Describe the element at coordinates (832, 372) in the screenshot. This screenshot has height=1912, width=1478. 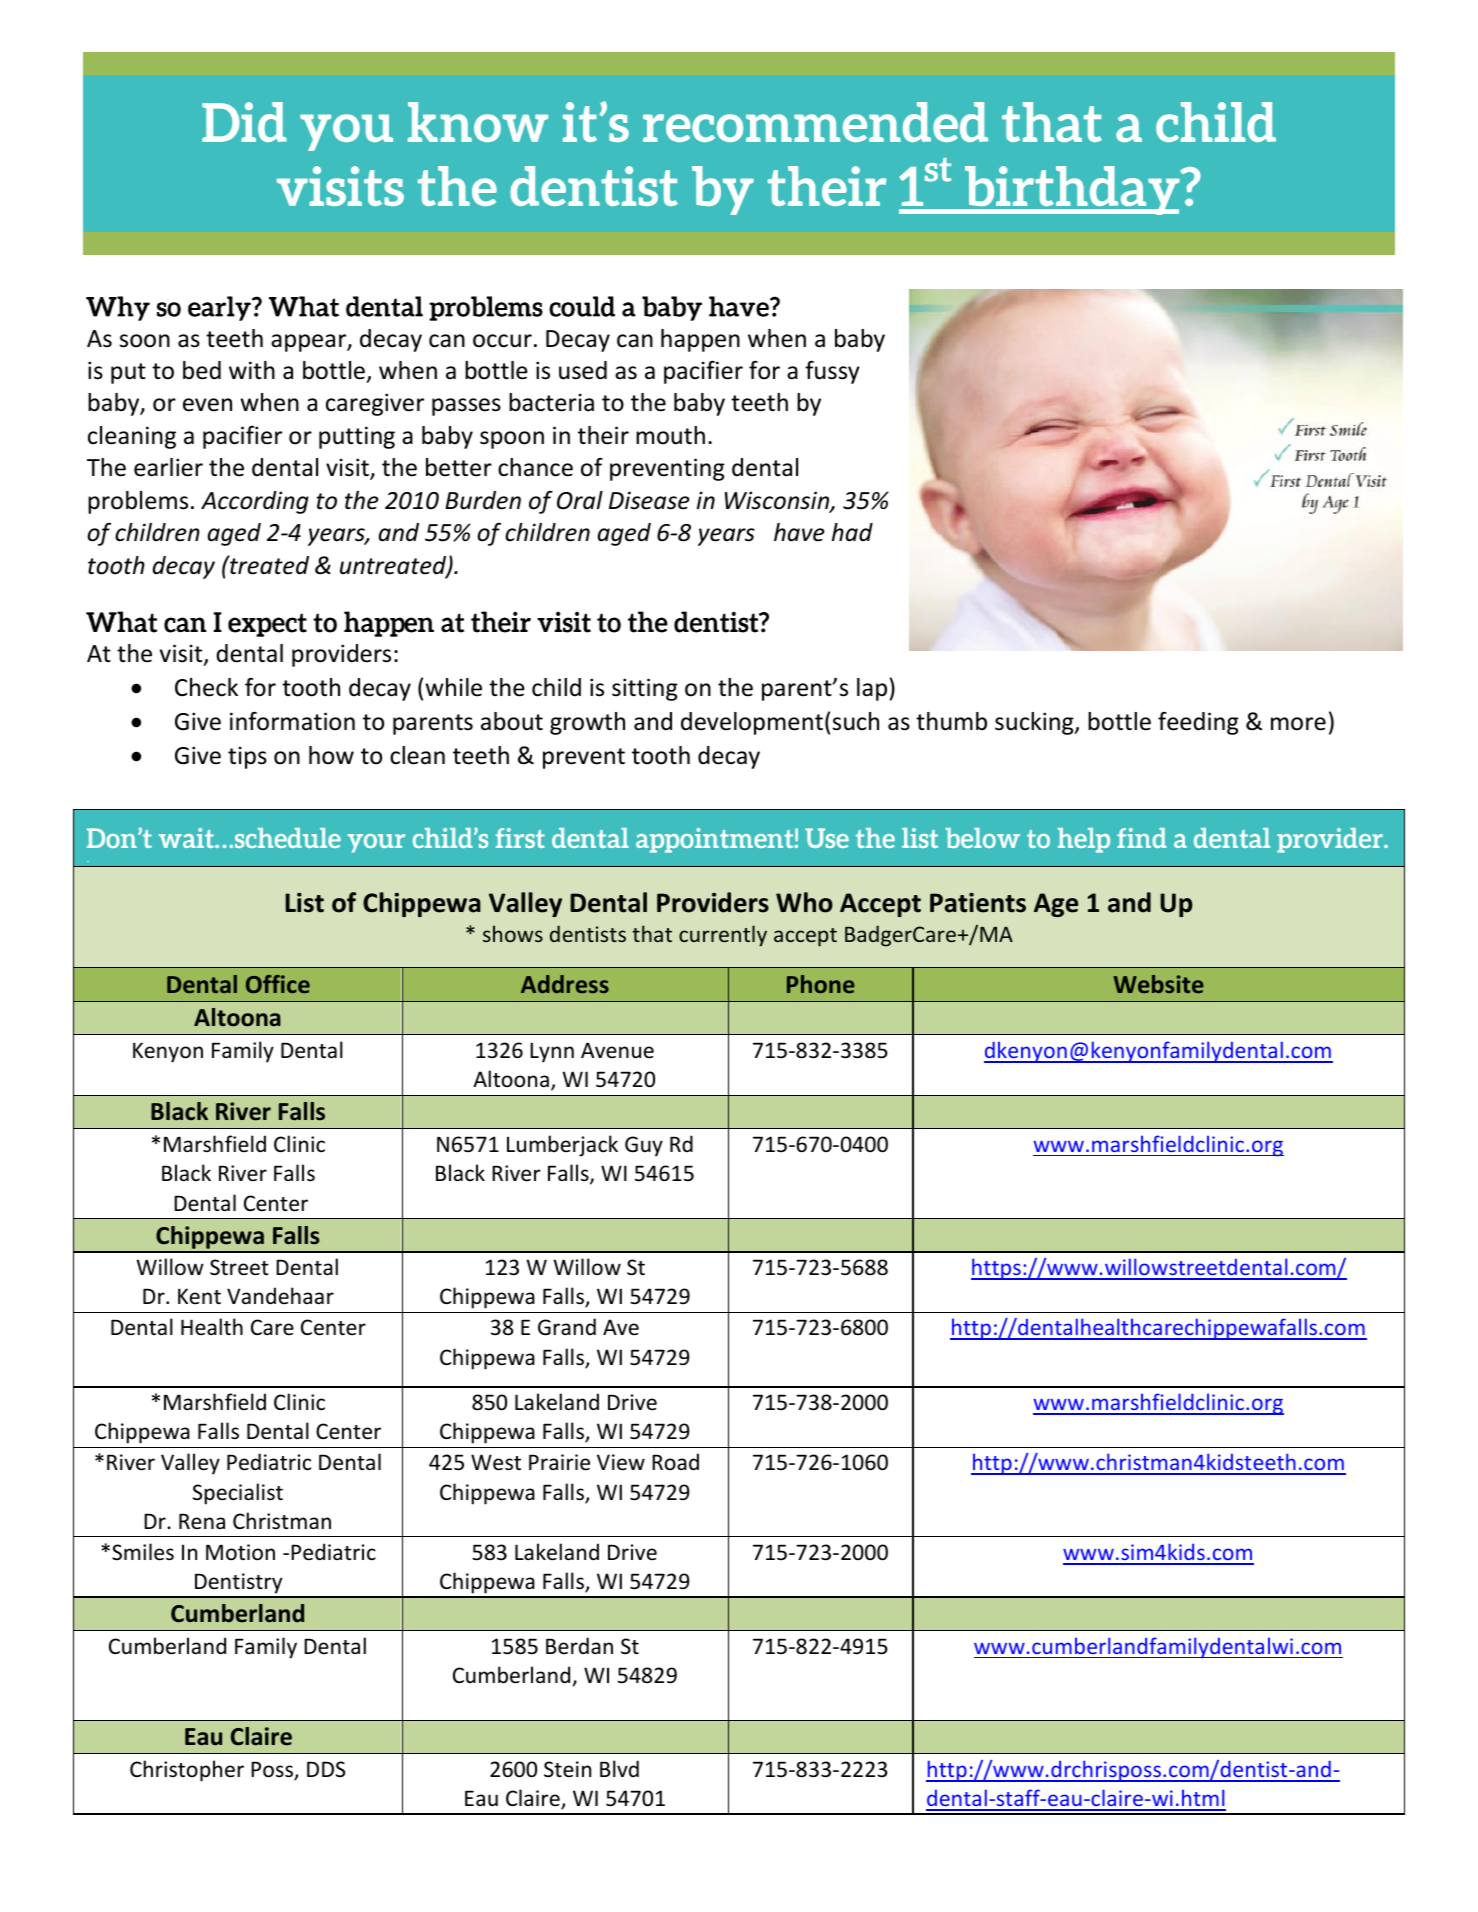
I see `fussy` at that location.
